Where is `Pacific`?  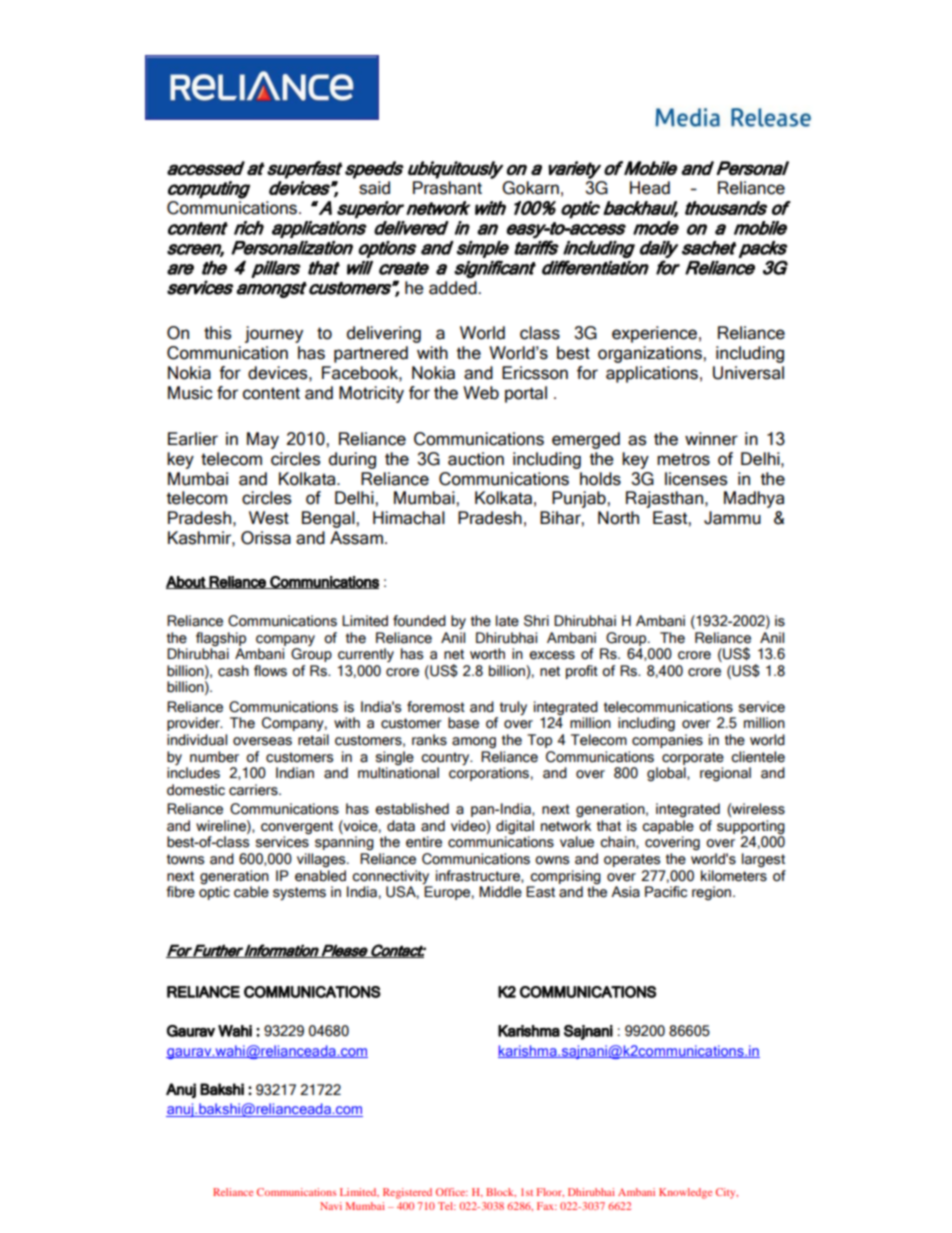
Pacific is located at coordinates (666, 892).
